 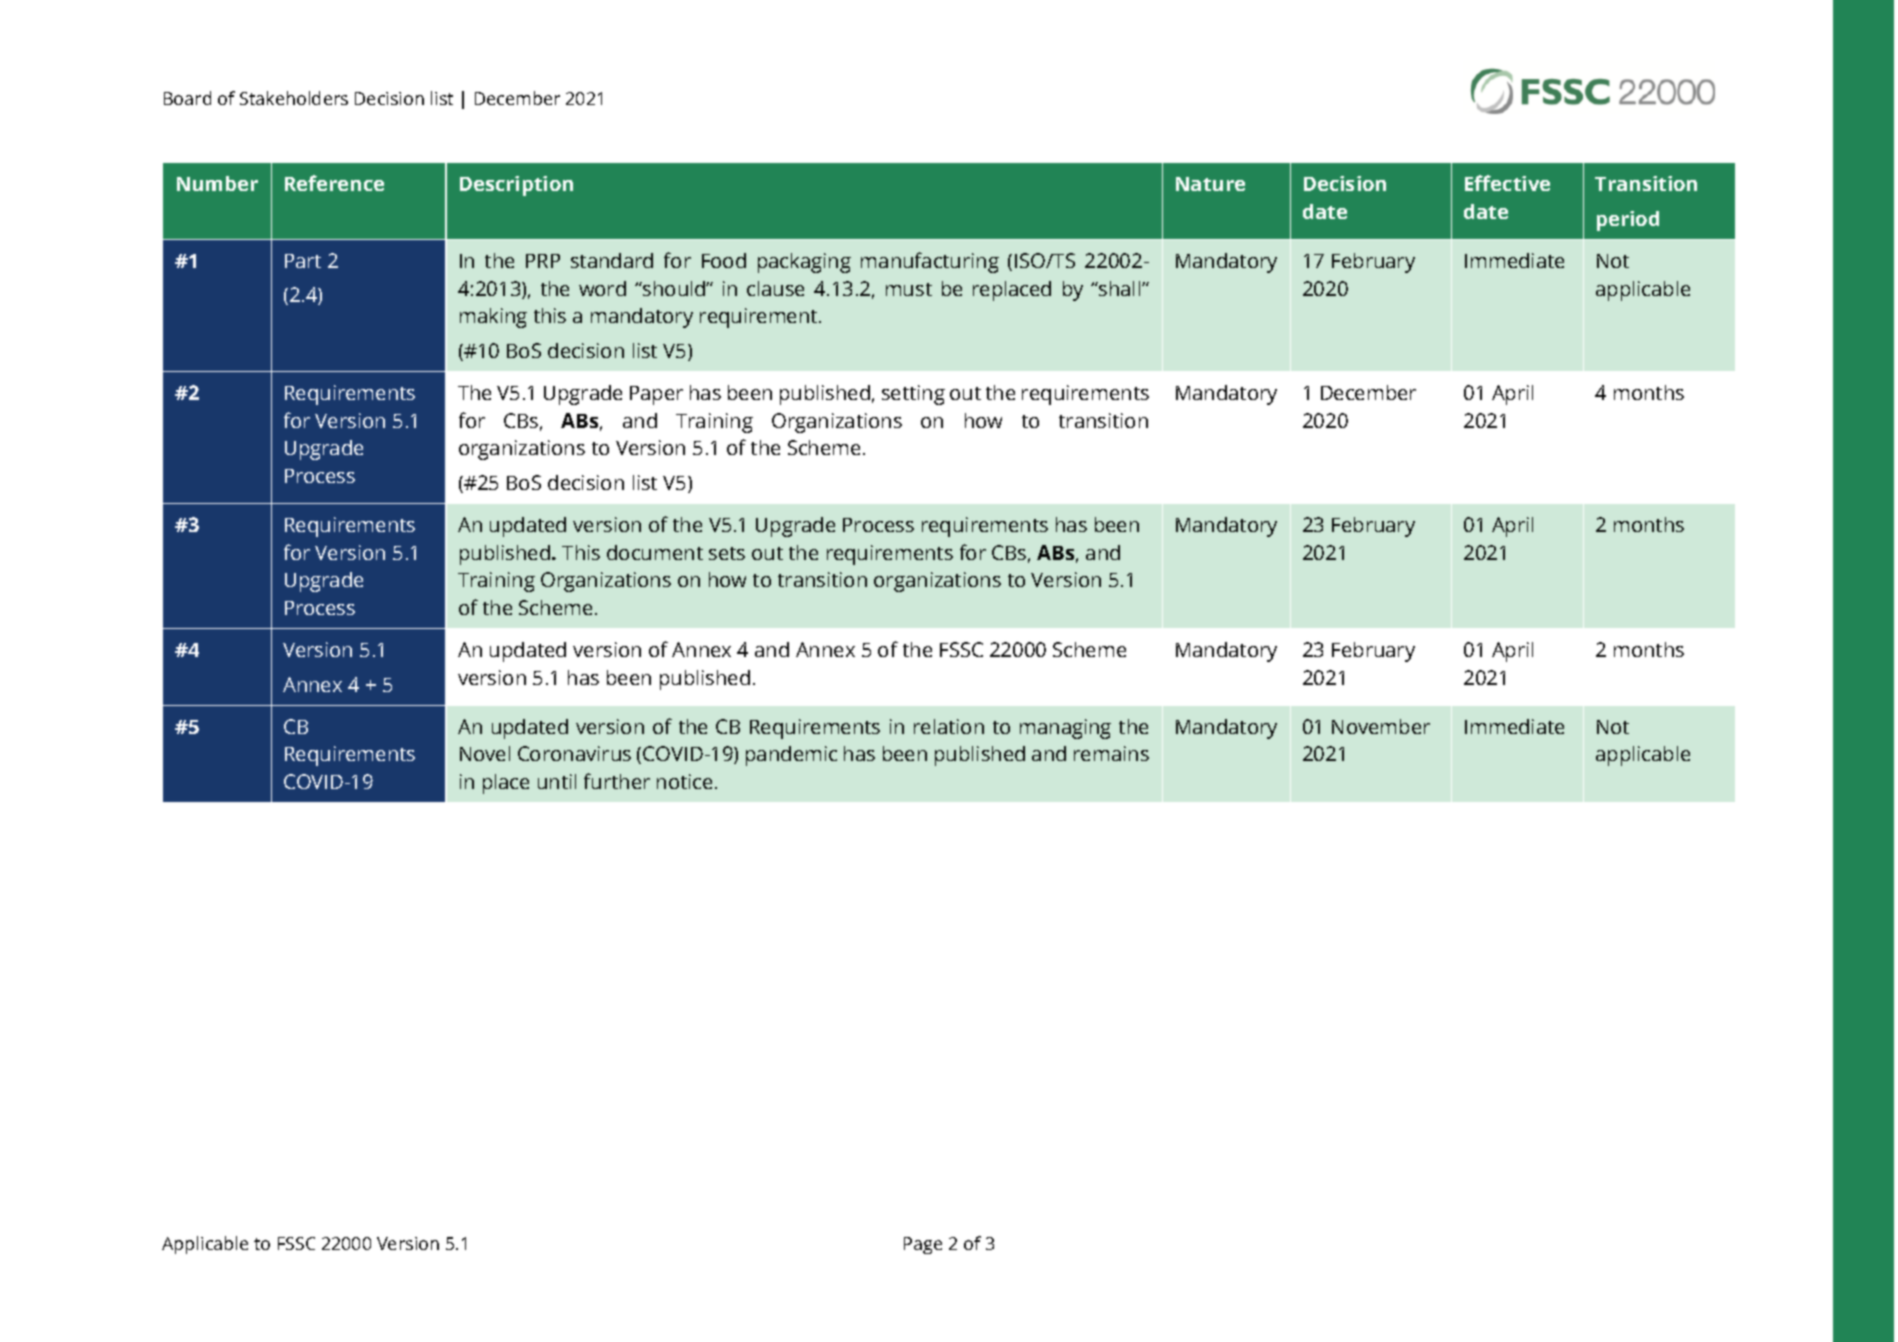 I want to click on notice, so click(x=684, y=781).
